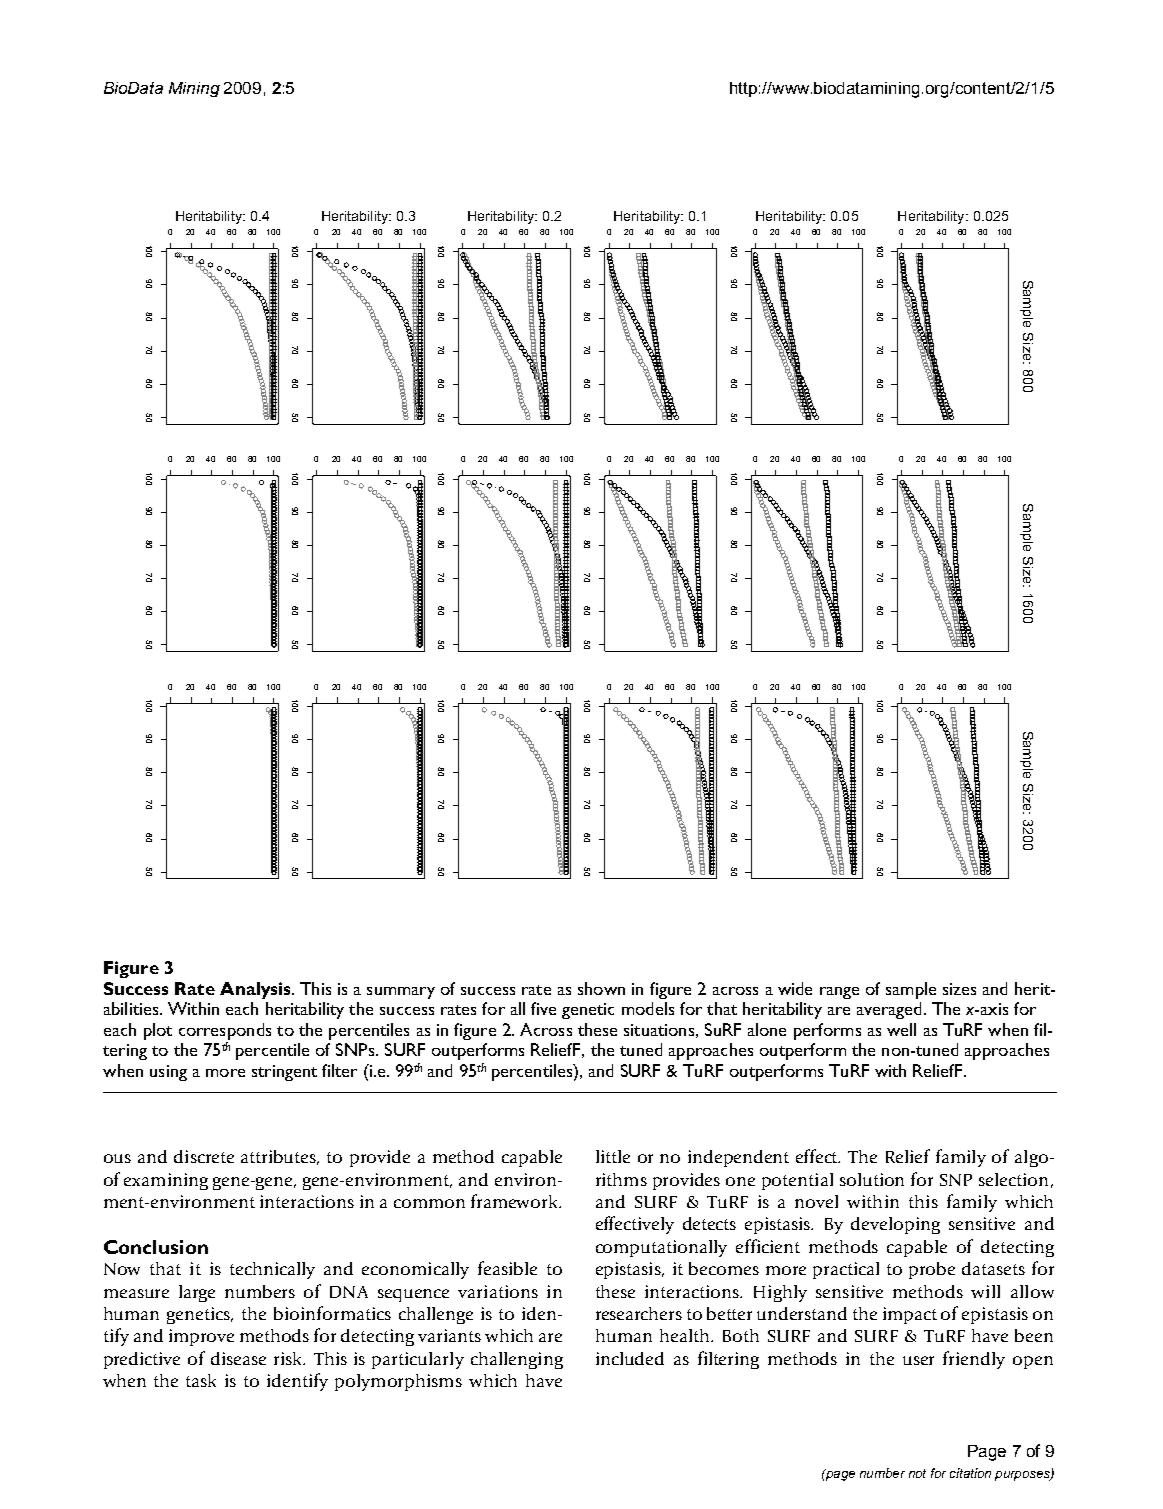  What do you see at coordinates (889, 1010) in the screenshot?
I see `averaged` at bounding box center [889, 1010].
